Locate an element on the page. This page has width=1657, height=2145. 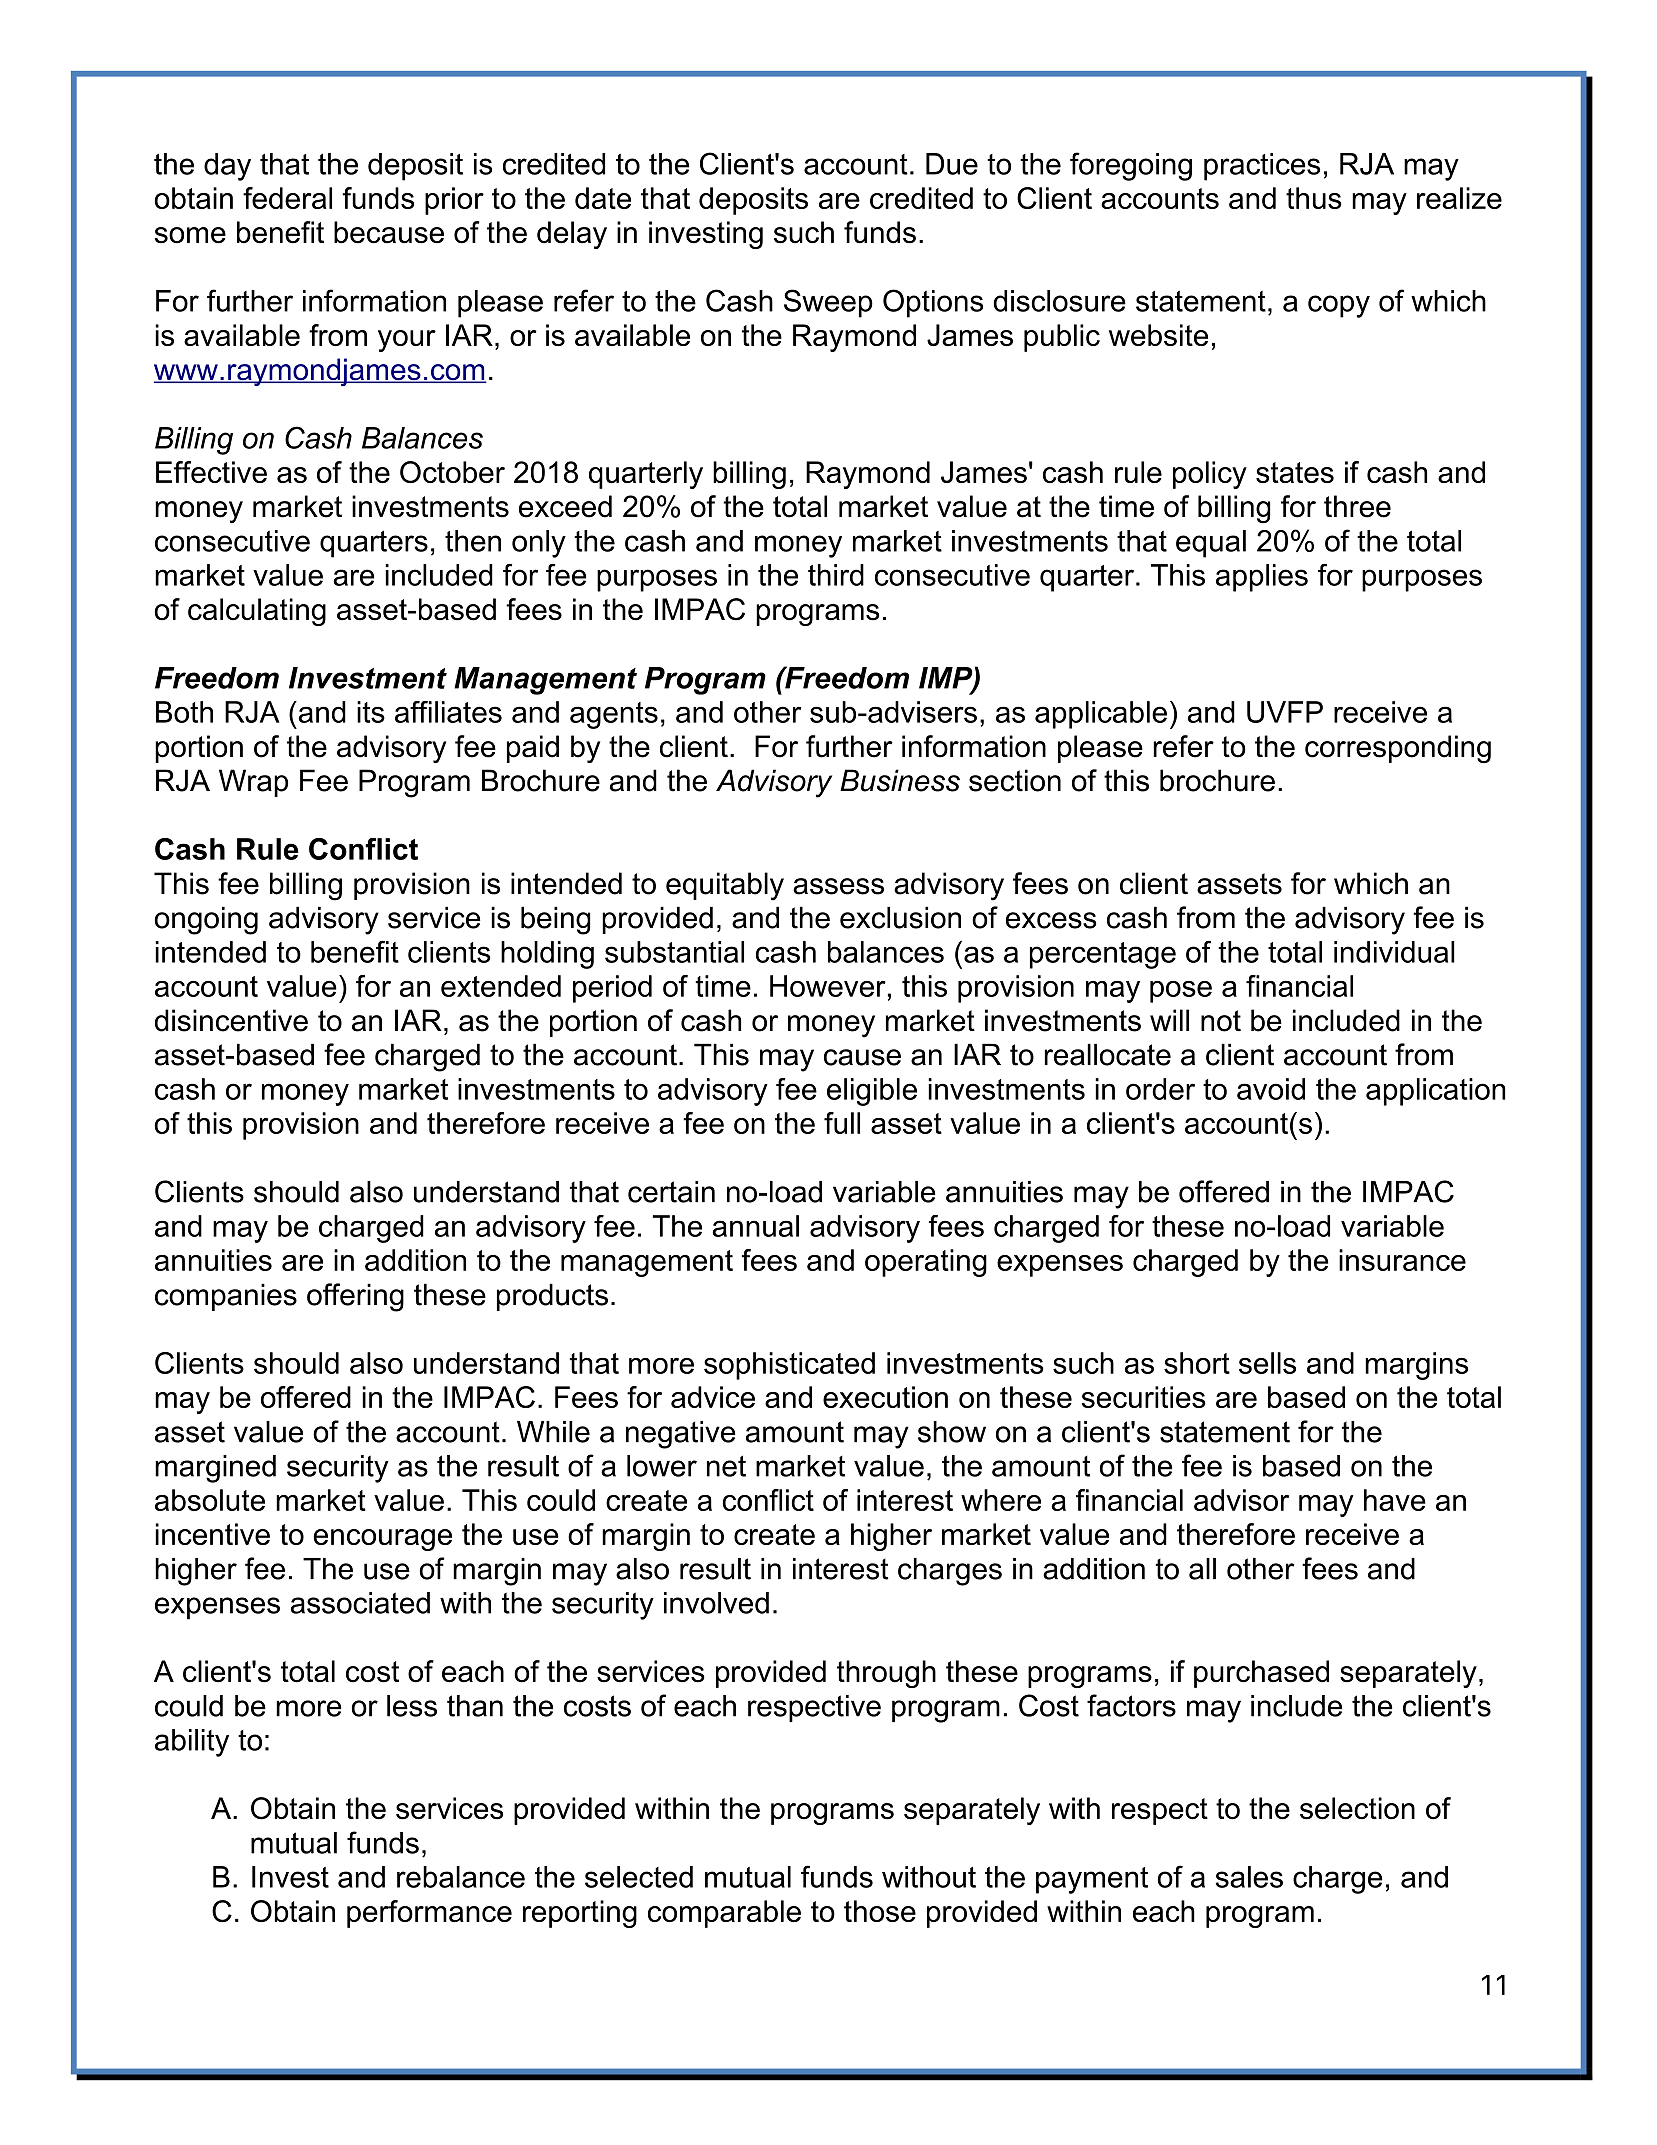
those is located at coordinates (880, 1911).
